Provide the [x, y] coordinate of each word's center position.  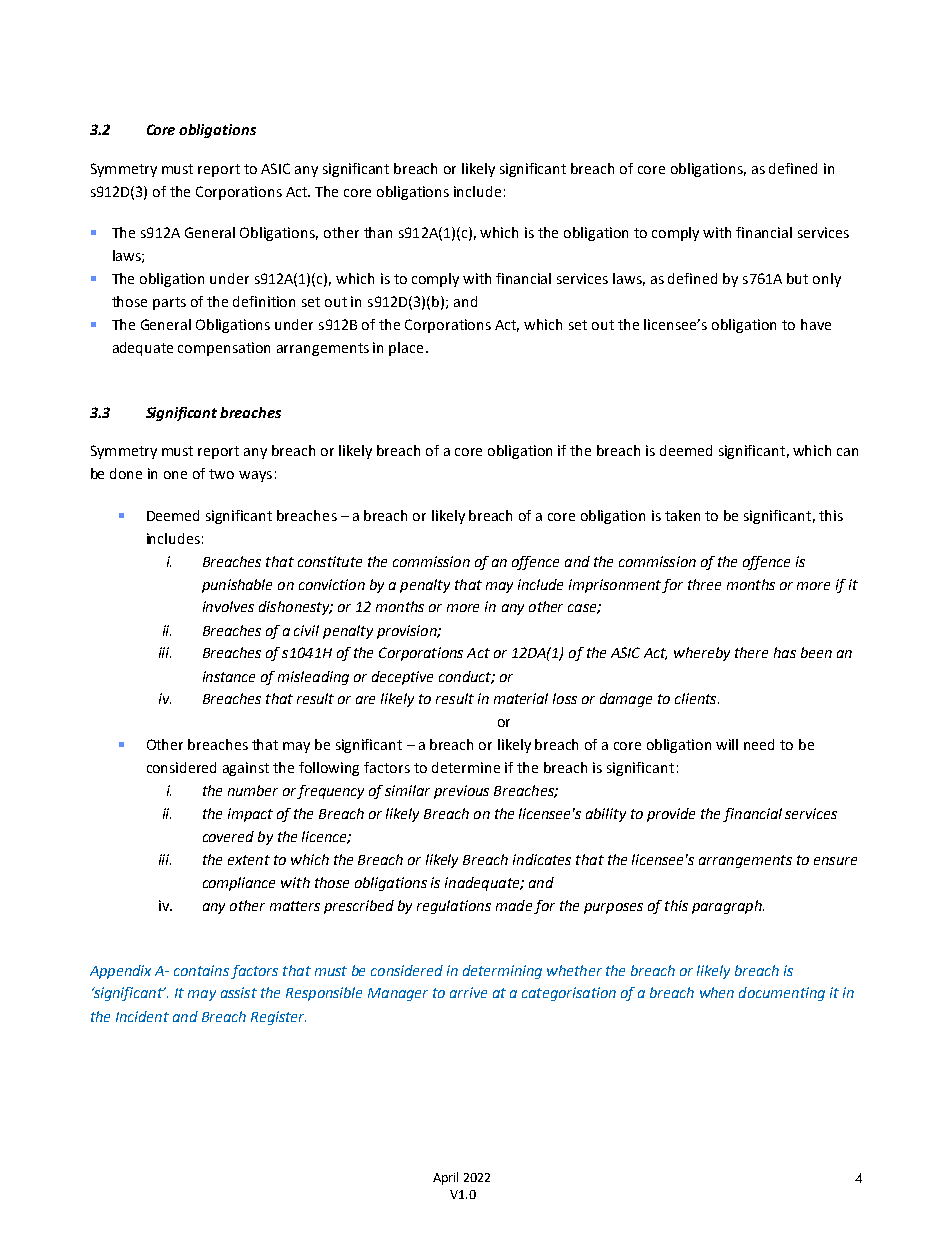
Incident [142, 1016]
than [378, 232]
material [521, 698]
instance [229, 676]
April [445, 1178]
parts [169, 303]
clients [697, 698]
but [797, 278]
